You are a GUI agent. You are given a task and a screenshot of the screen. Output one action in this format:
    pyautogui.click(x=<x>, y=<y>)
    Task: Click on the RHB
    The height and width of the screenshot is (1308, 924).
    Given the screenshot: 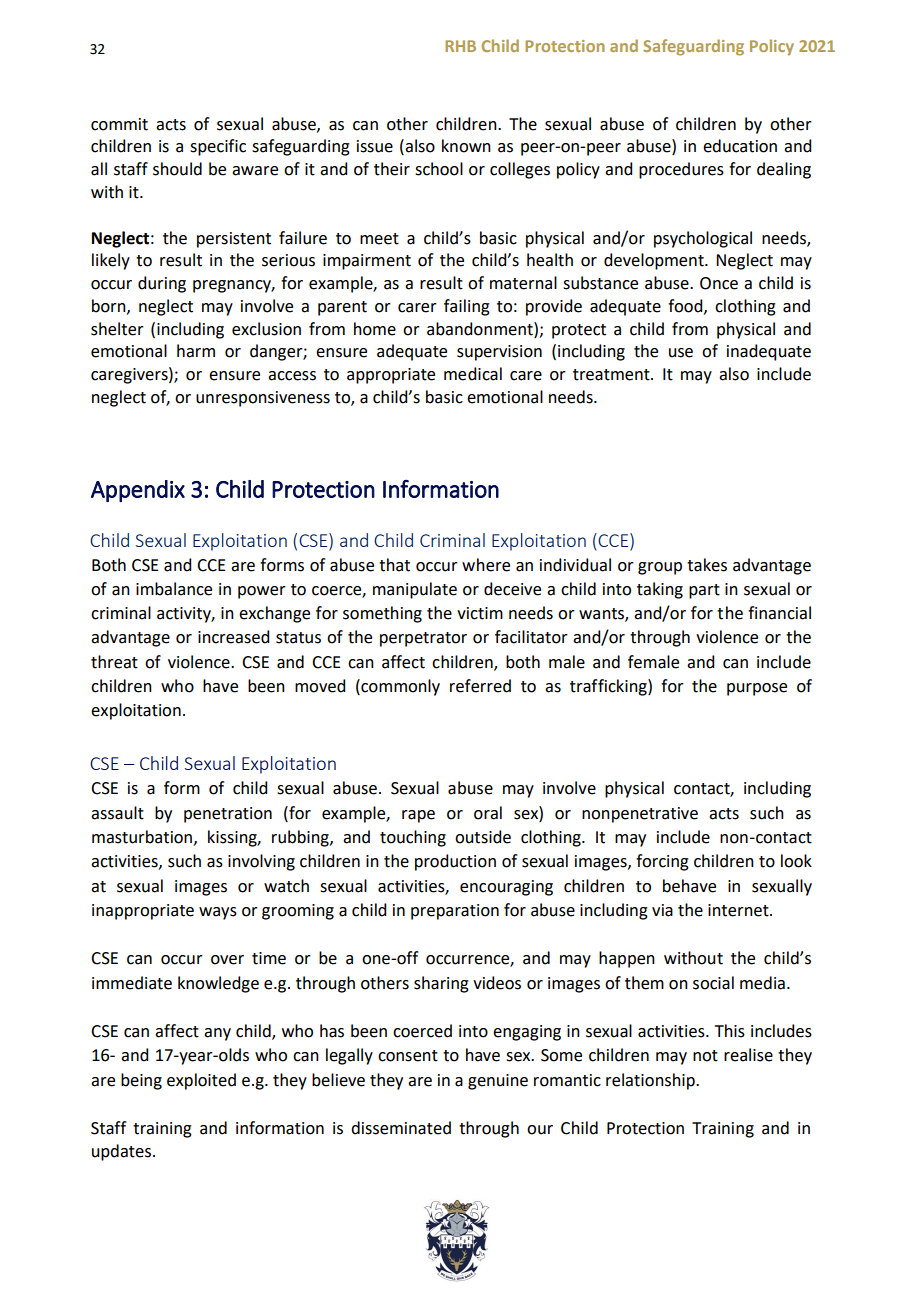 What is the action you would take?
    pyautogui.click(x=460, y=46)
